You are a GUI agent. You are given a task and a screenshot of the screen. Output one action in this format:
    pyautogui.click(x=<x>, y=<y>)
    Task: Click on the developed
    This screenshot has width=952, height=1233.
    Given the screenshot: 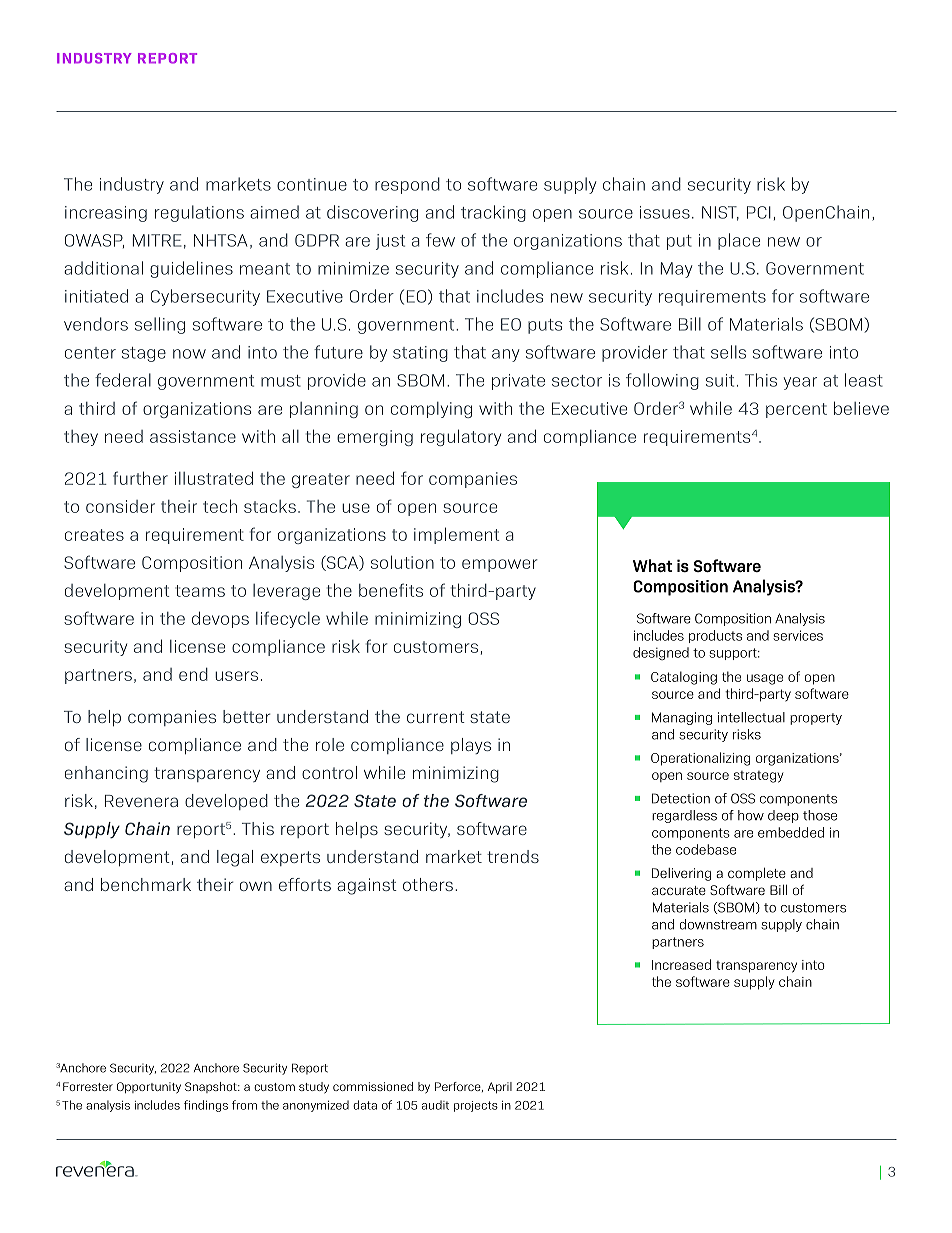 What is the action you would take?
    pyautogui.click(x=226, y=802)
